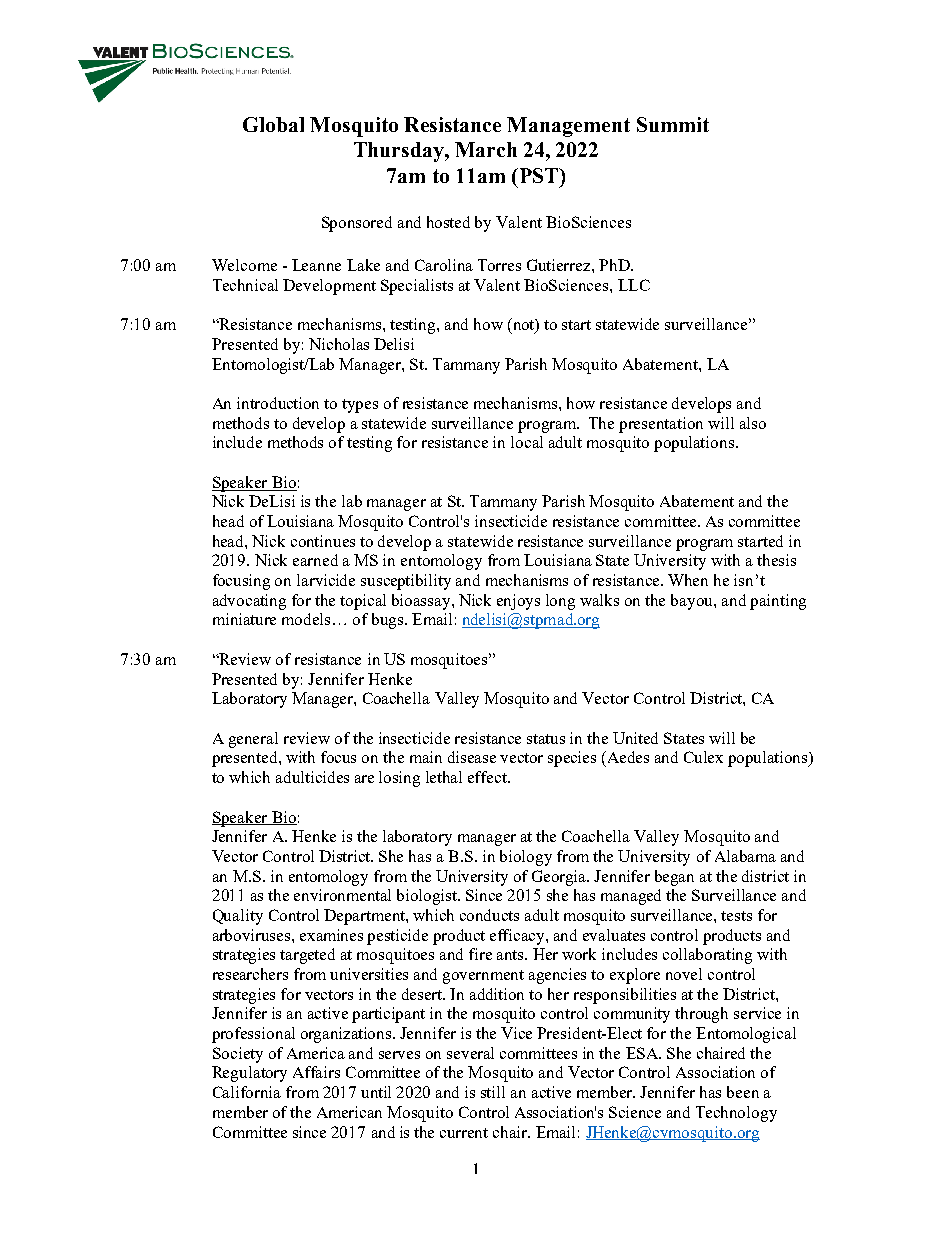 The image size is (952, 1233). Describe the element at coordinates (688, 580) in the screenshot. I see `When` at that location.
